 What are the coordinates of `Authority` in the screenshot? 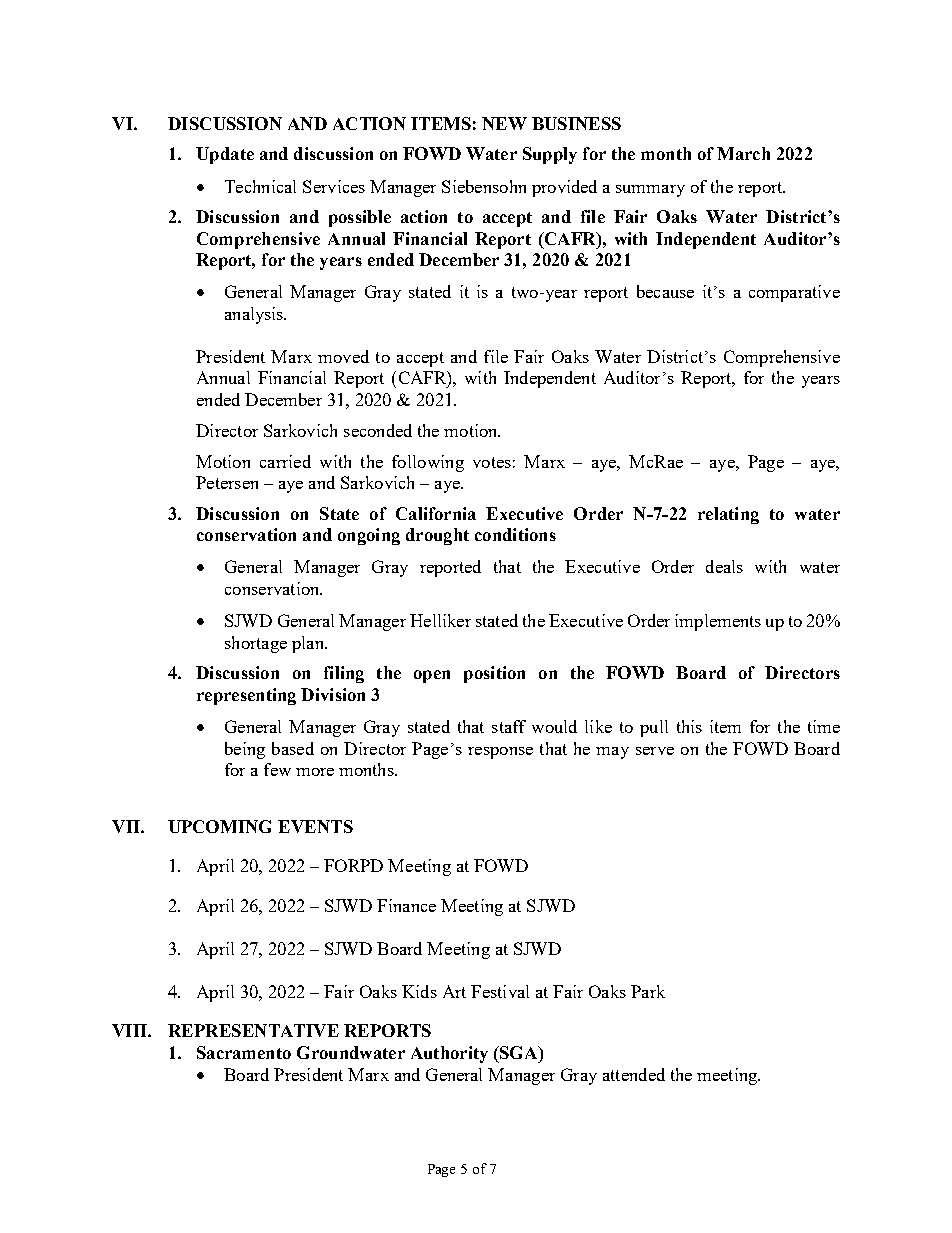 It's located at (449, 1054).
